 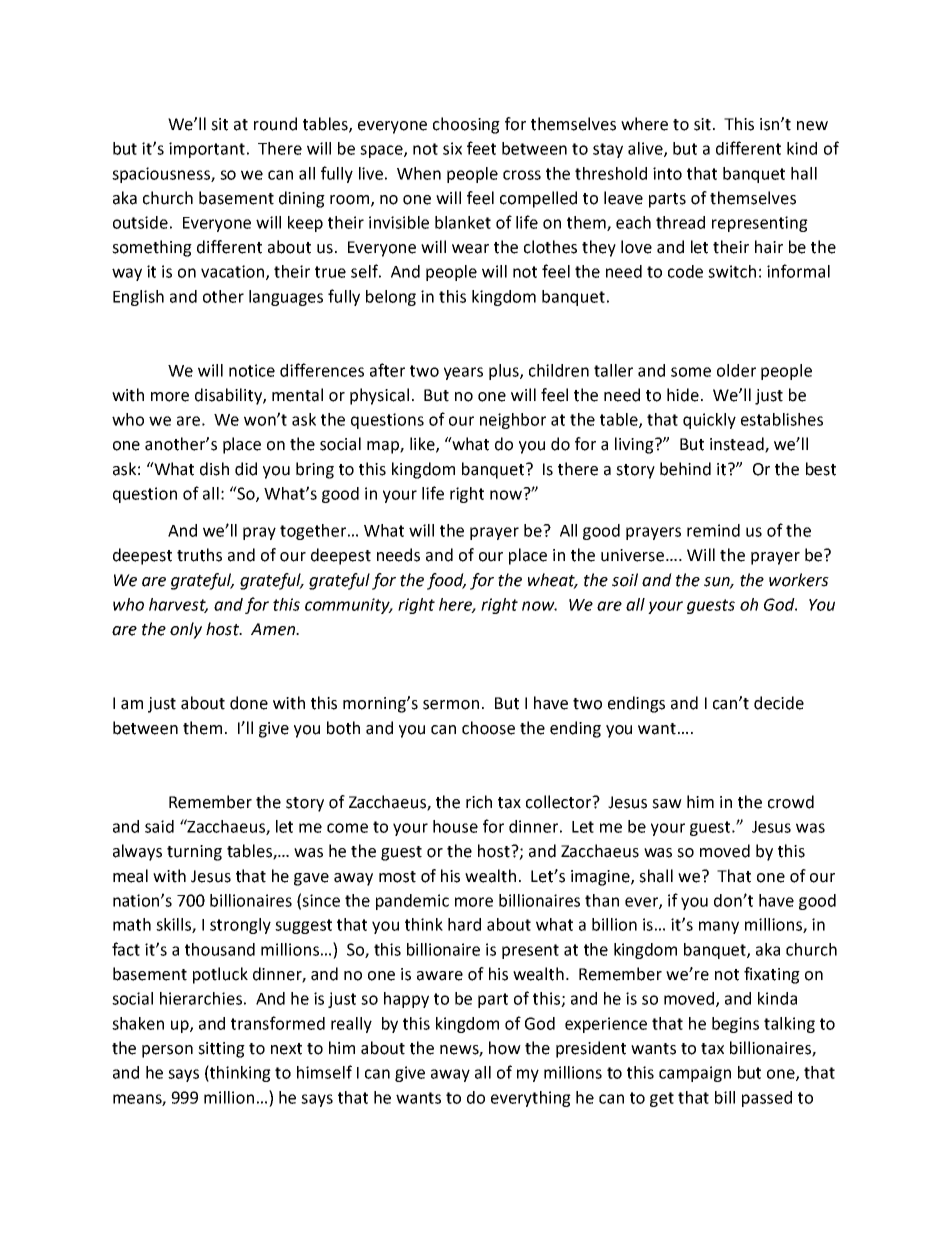 What do you see at coordinates (451, 705) in the document?
I see `sermon` at bounding box center [451, 705].
